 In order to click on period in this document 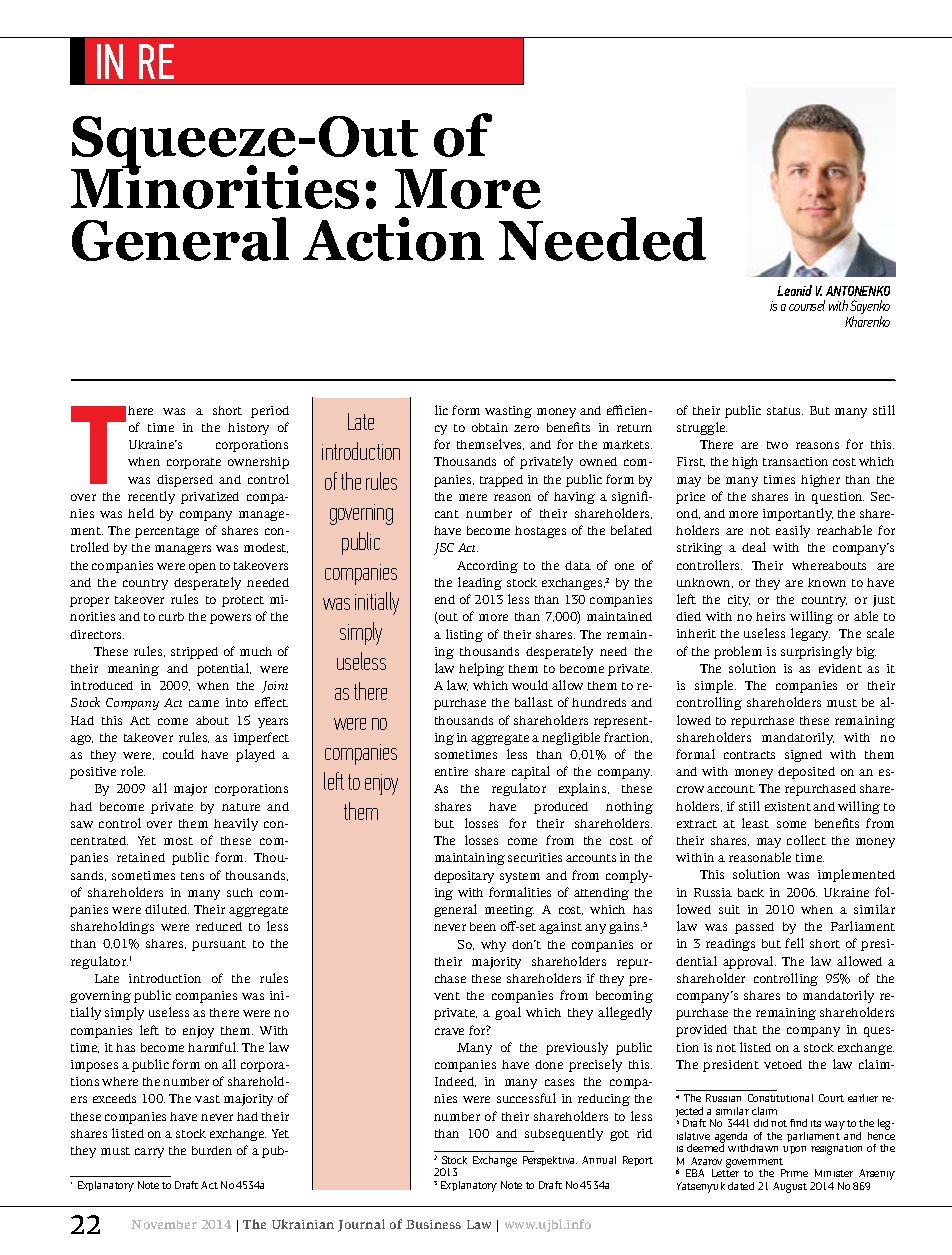, I will do `click(270, 412)`.
